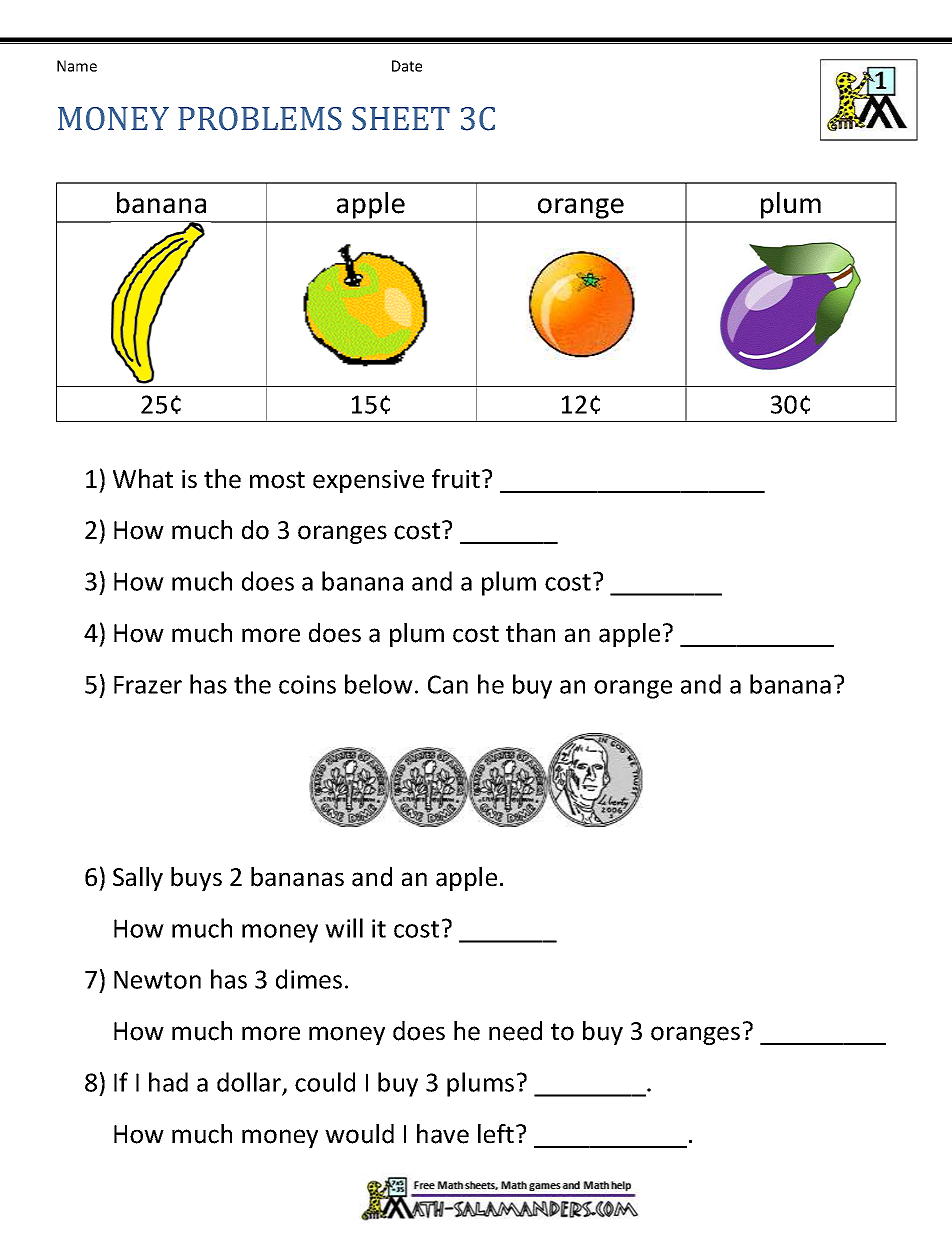 This document has width=952, height=1233. I want to click on most, so click(277, 480).
